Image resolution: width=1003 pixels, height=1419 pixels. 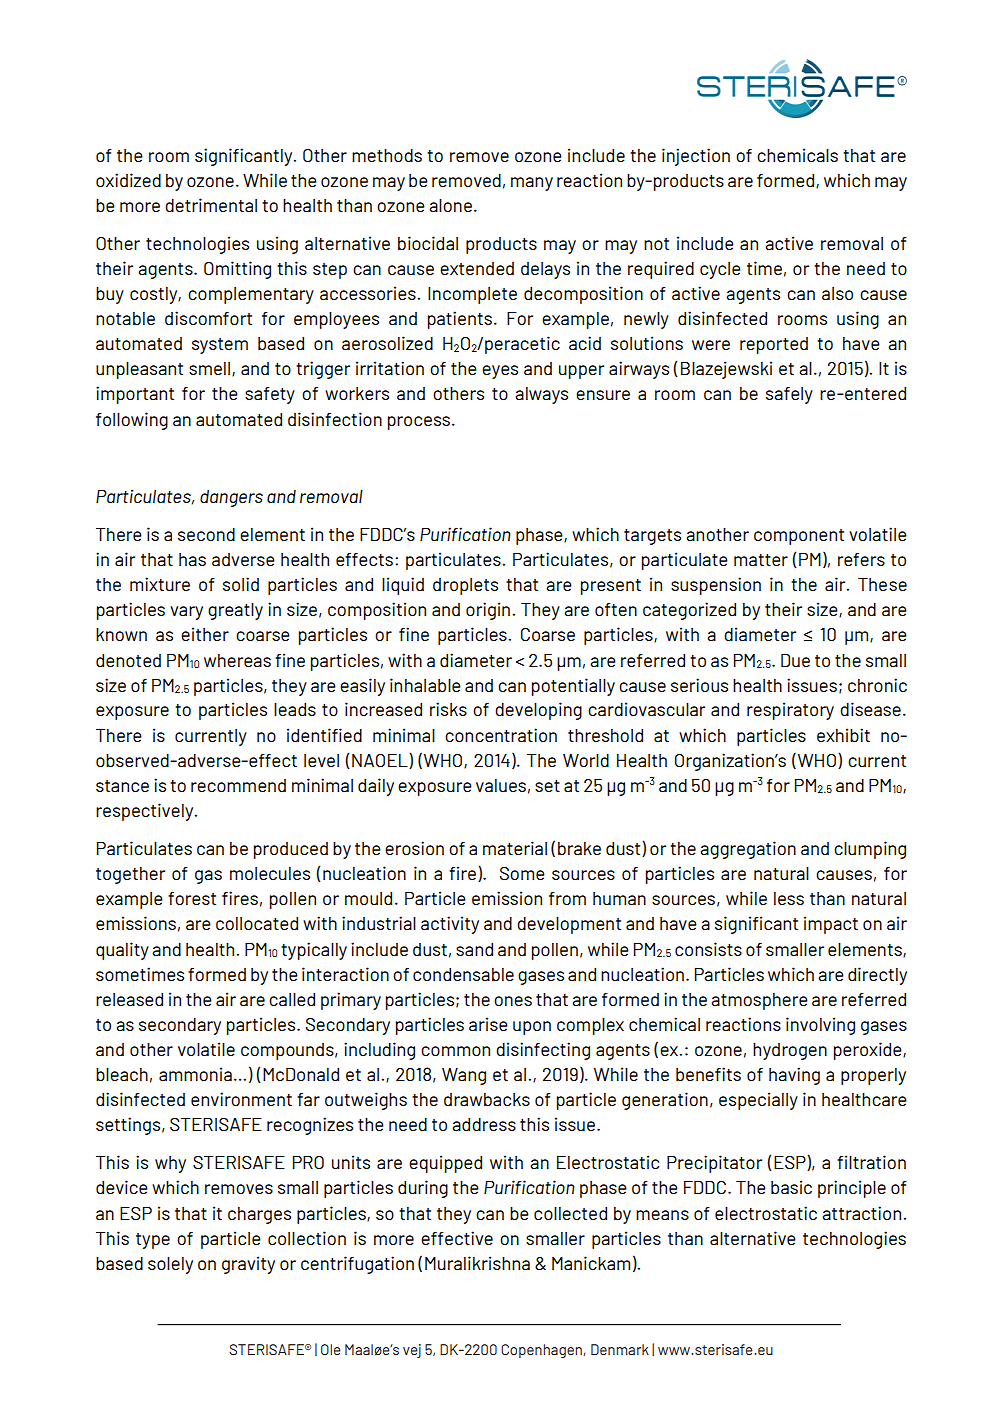 I want to click on recommend, so click(x=238, y=785).
